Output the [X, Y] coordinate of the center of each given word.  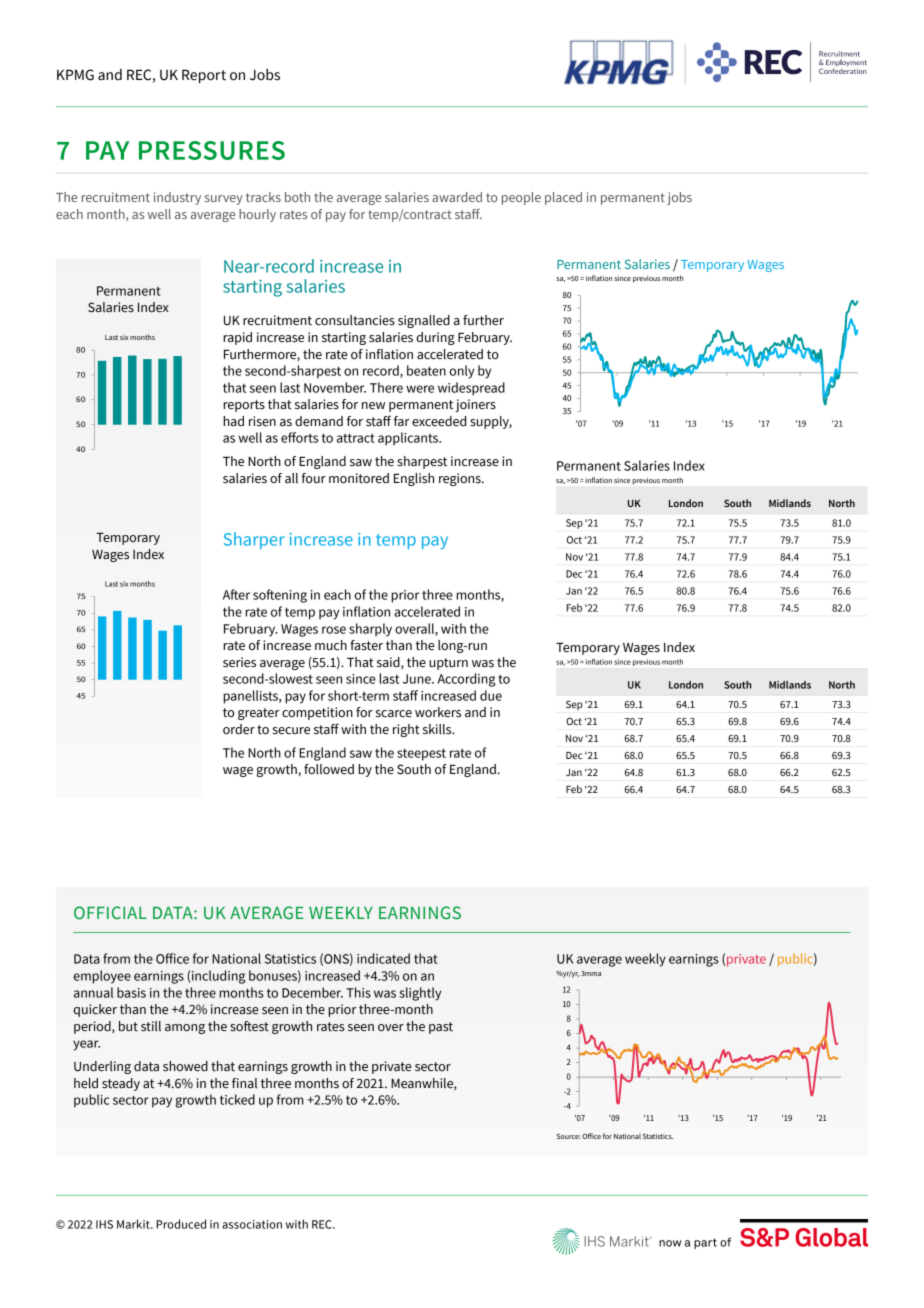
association [252, 1224]
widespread [471, 389]
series [239, 662]
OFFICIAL [110, 913]
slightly [420, 994]
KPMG [75, 75]
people [521, 198]
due [491, 695]
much [331, 645]
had [233, 421]
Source [568, 1136]
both [297, 197]
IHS [104, 1224]
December [312, 992]
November [335, 387]
